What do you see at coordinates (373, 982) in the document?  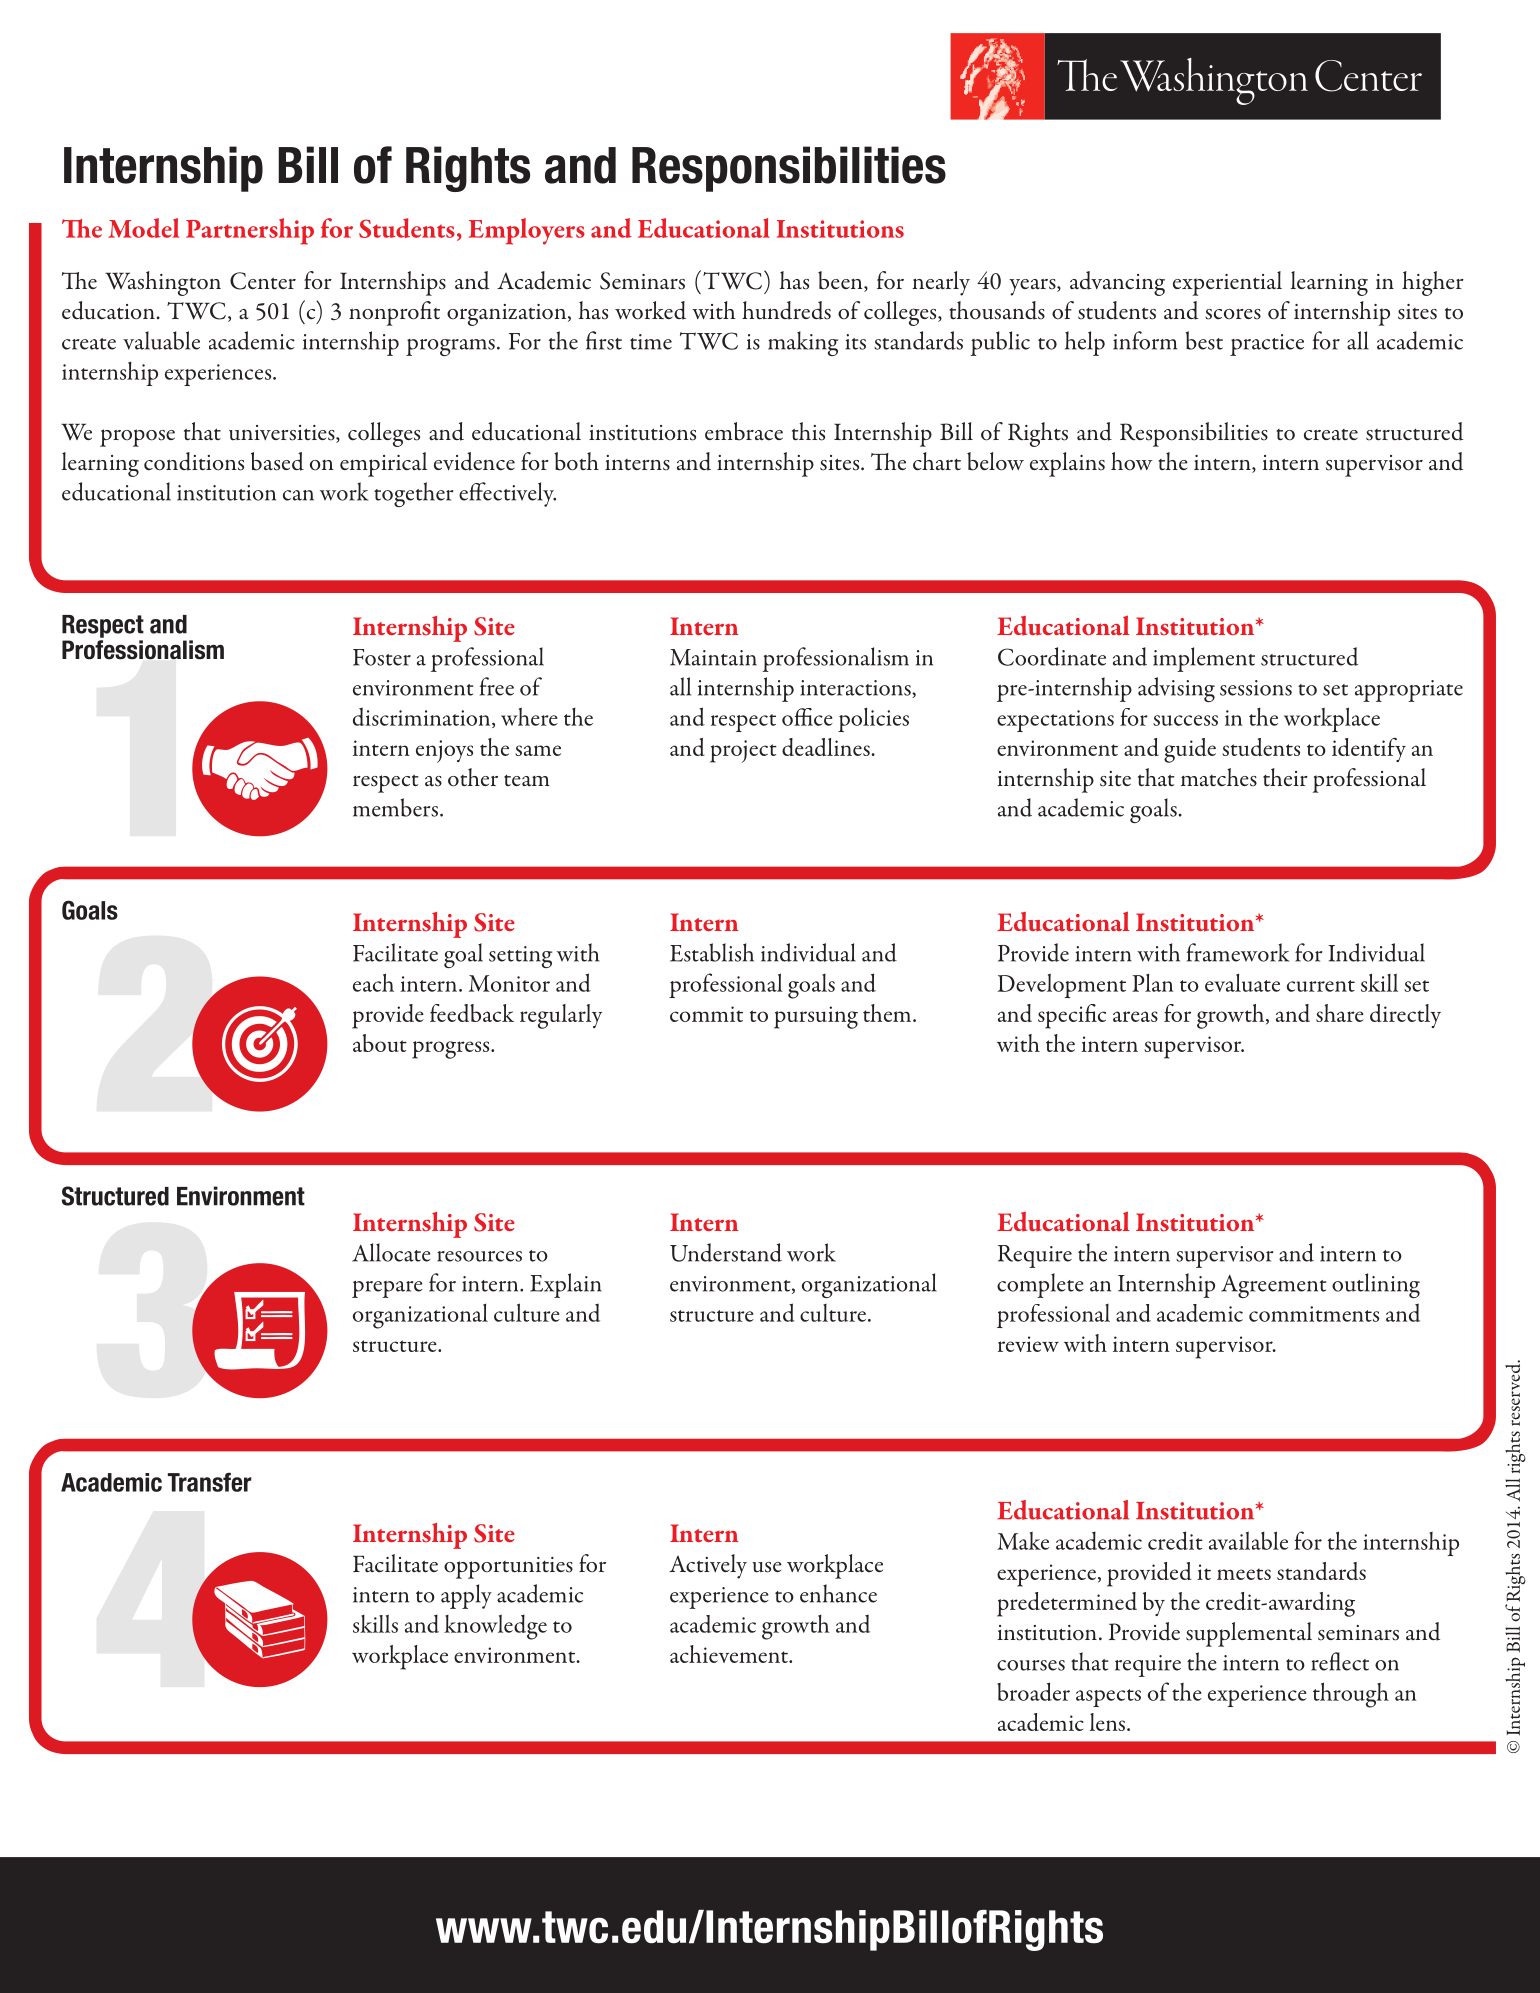 I see `each` at bounding box center [373, 982].
